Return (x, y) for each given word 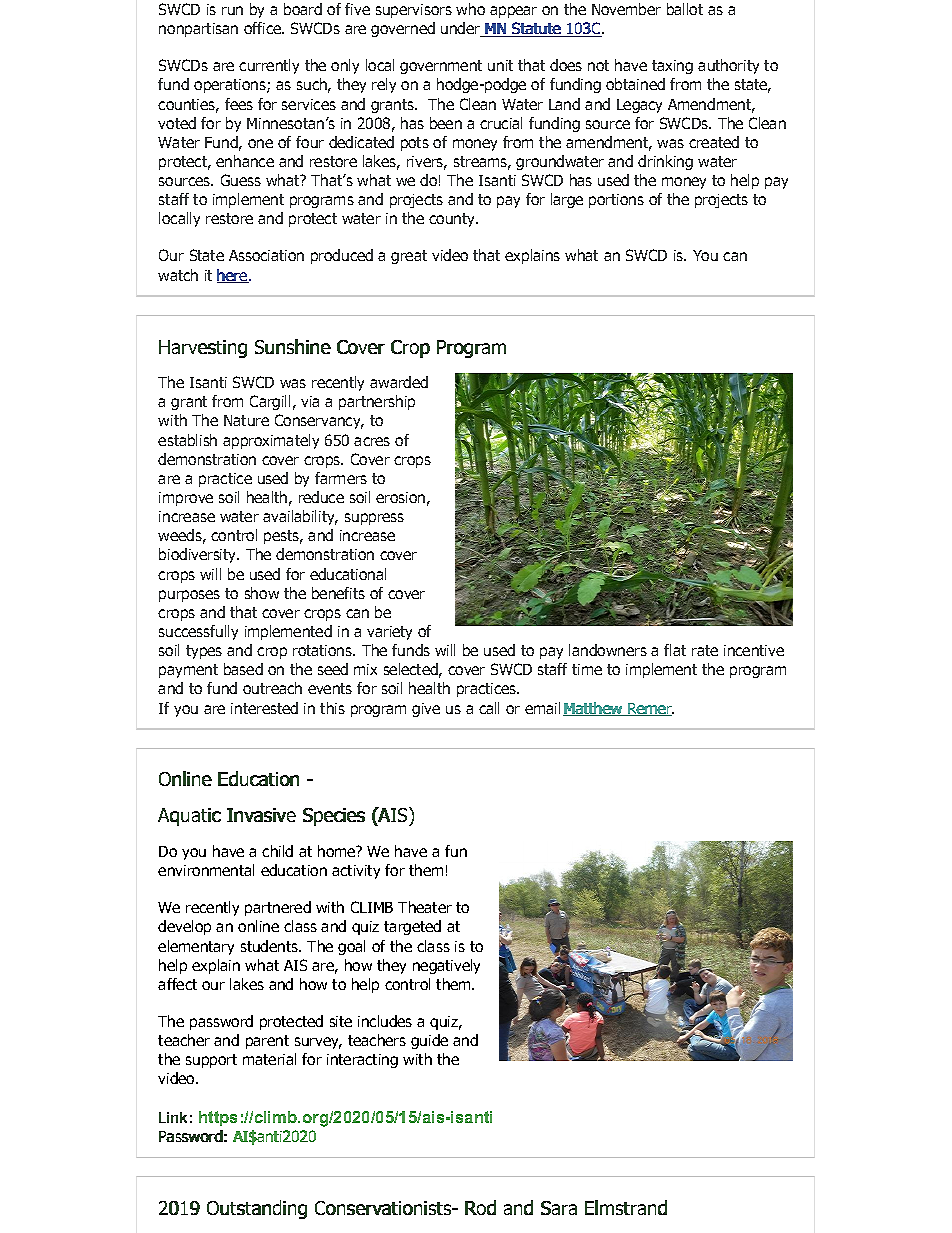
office (263, 28)
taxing (672, 67)
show (262, 593)
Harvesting (203, 349)
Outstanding (257, 1209)
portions (616, 201)
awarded (399, 382)
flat (675, 650)
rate (705, 650)
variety (389, 633)
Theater (425, 907)
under (462, 29)
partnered (278, 908)
